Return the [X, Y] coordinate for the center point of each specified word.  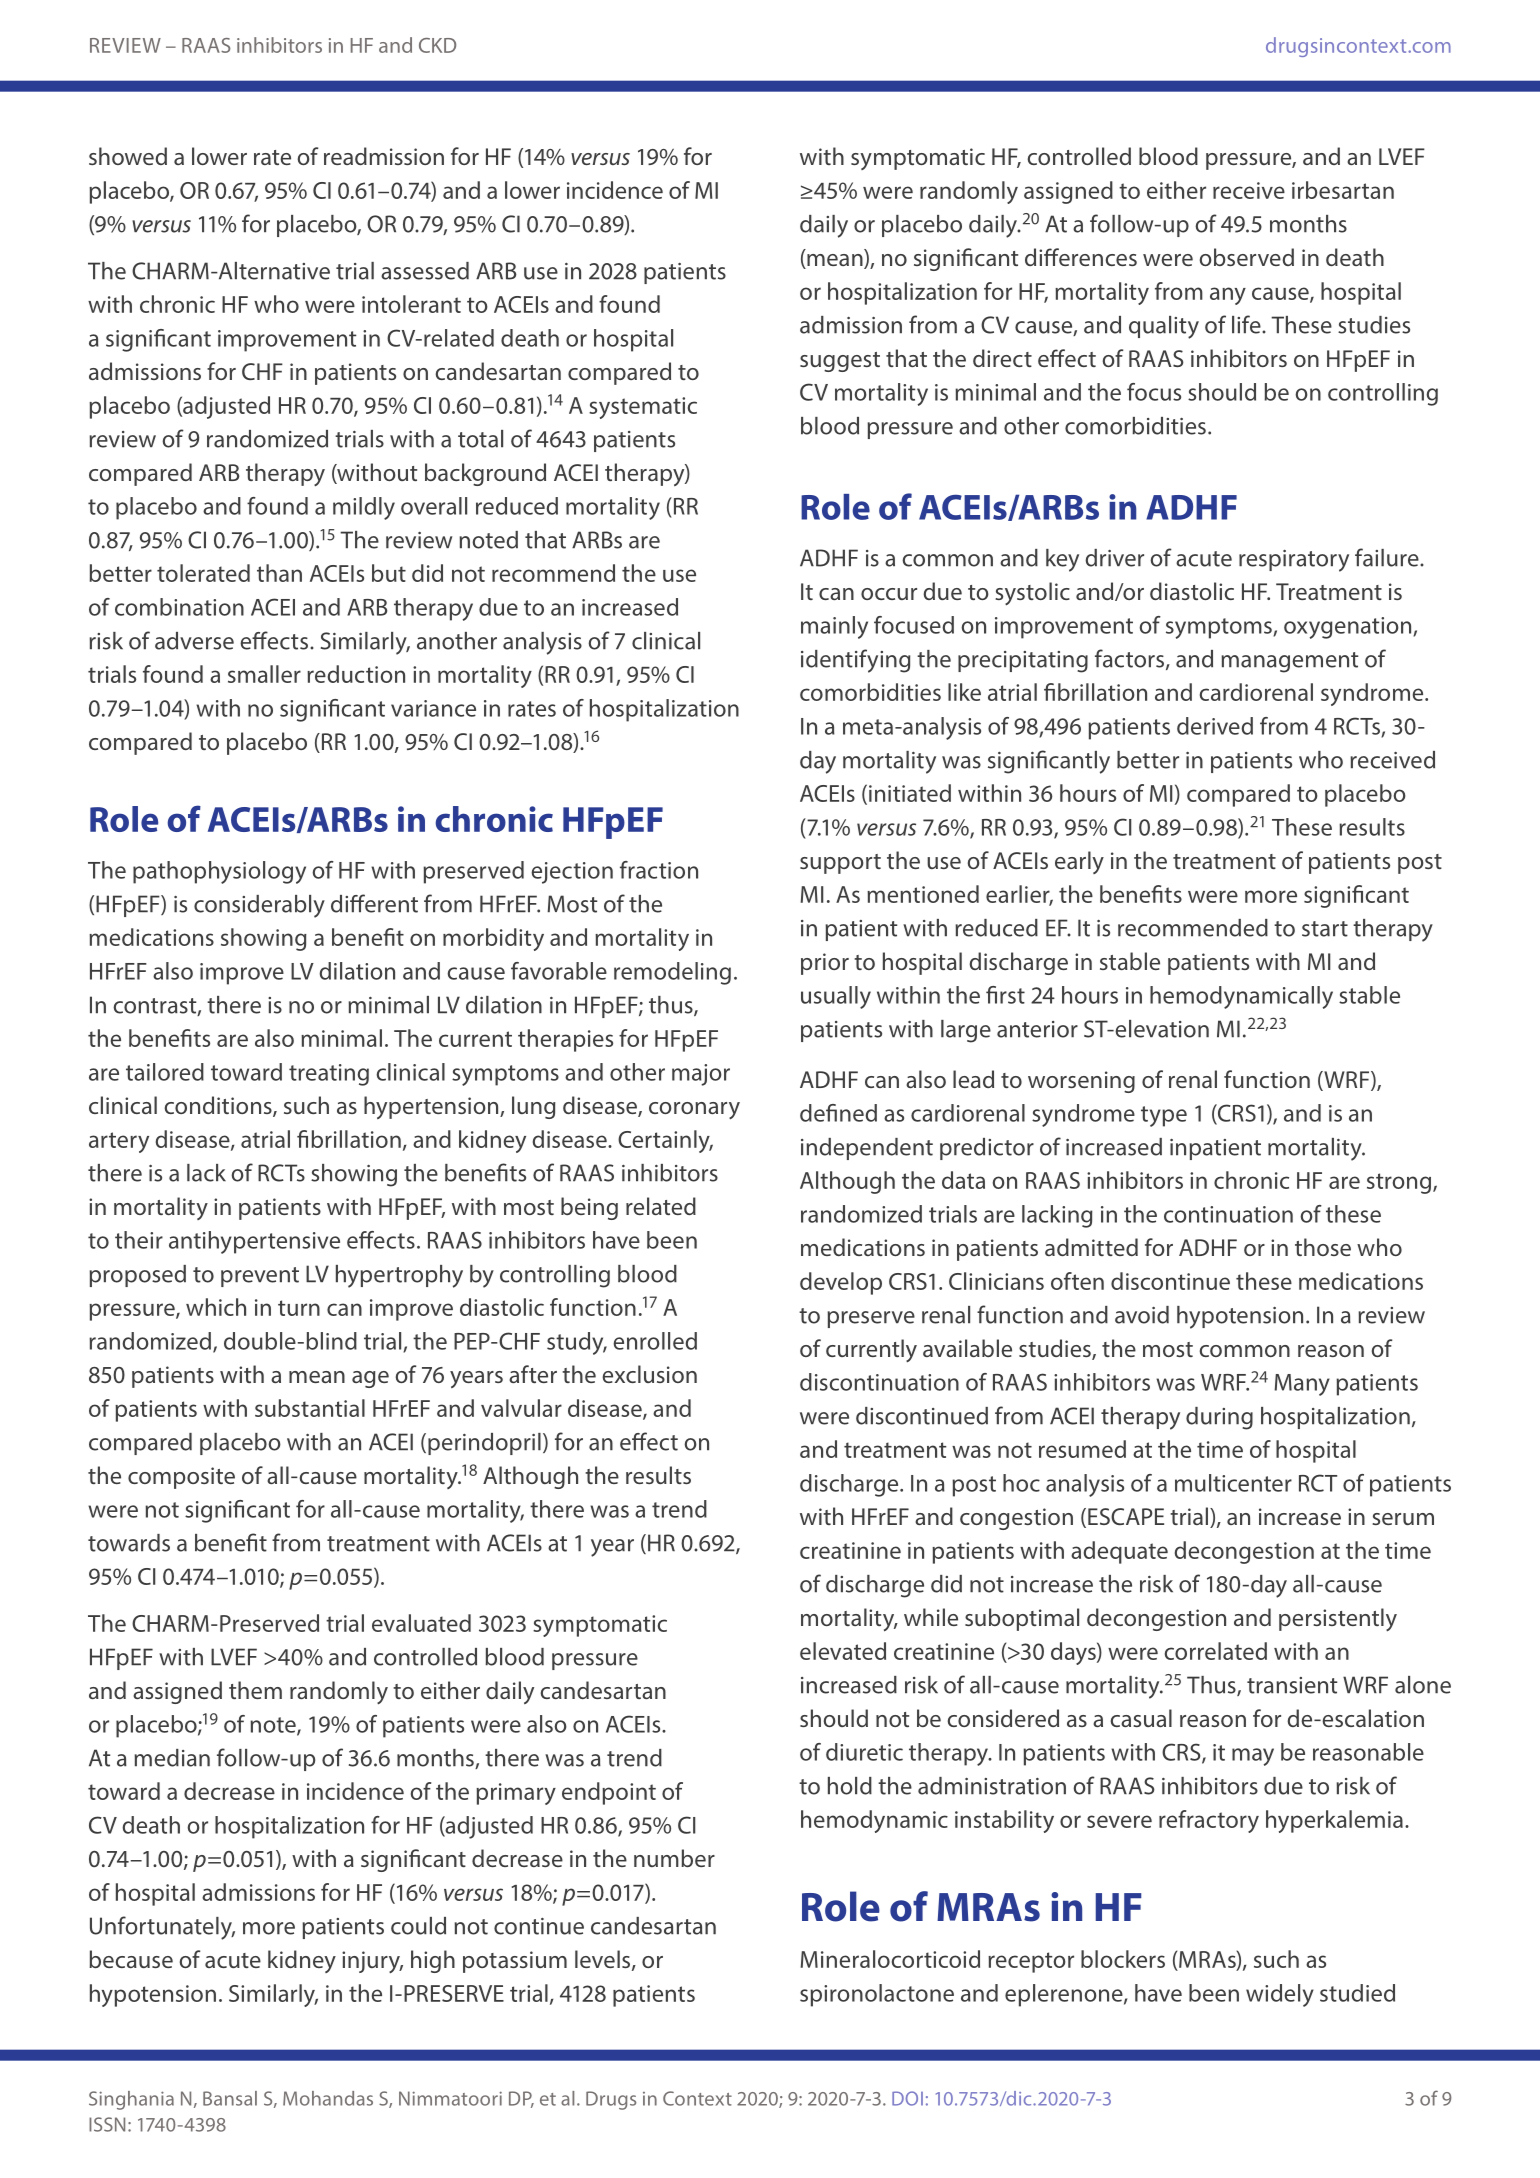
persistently [1338, 1619]
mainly [834, 627]
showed [128, 156]
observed [1247, 257]
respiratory [1294, 561]
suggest [840, 362]
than [279, 573]
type [1164, 1116]
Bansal [230, 2098]
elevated [843, 1651]
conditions [219, 1106]
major [701, 1075]
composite [181, 1478]
